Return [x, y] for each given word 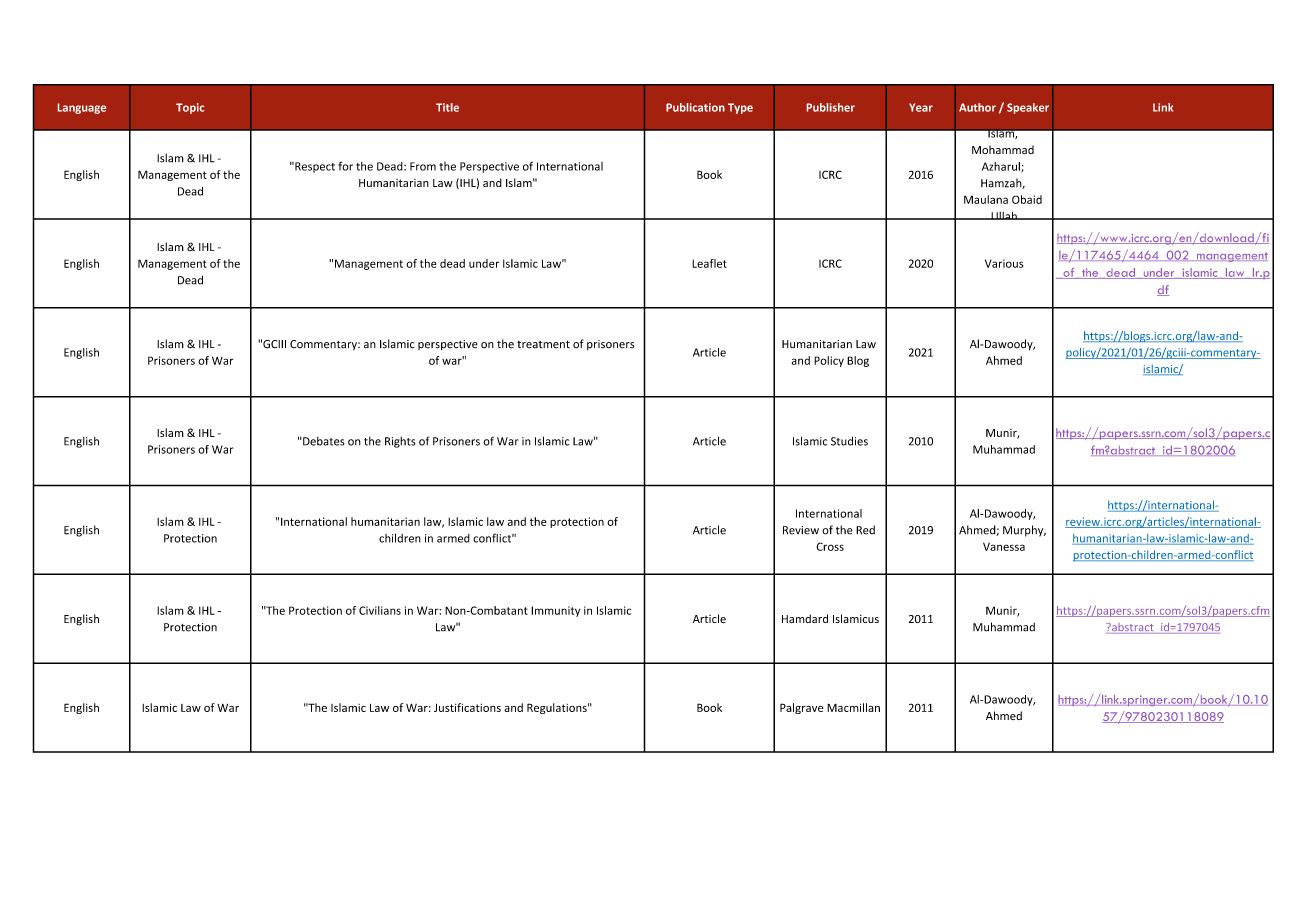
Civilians [380, 610]
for [345, 166]
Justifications [467, 707]
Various [1004, 263]
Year [921, 107]
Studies [849, 441]
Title [447, 107]
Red [865, 530]
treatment [543, 344]
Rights [400, 442]
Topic [190, 108]
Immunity [555, 611]
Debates [323, 441]
